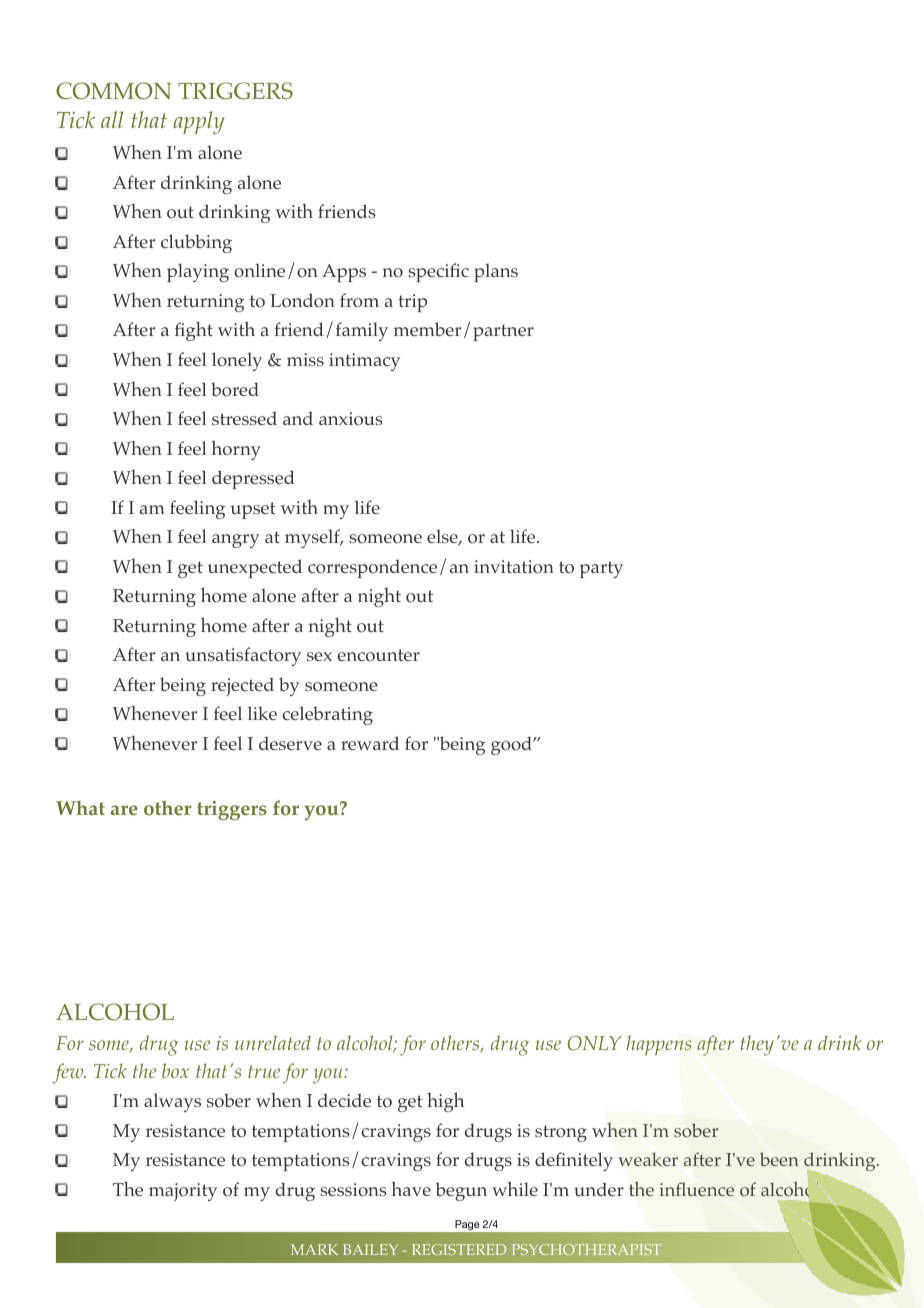 The image size is (924, 1308). What do you see at coordinates (199, 123) in the document?
I see `apply` at bounding box center [199, 123].
